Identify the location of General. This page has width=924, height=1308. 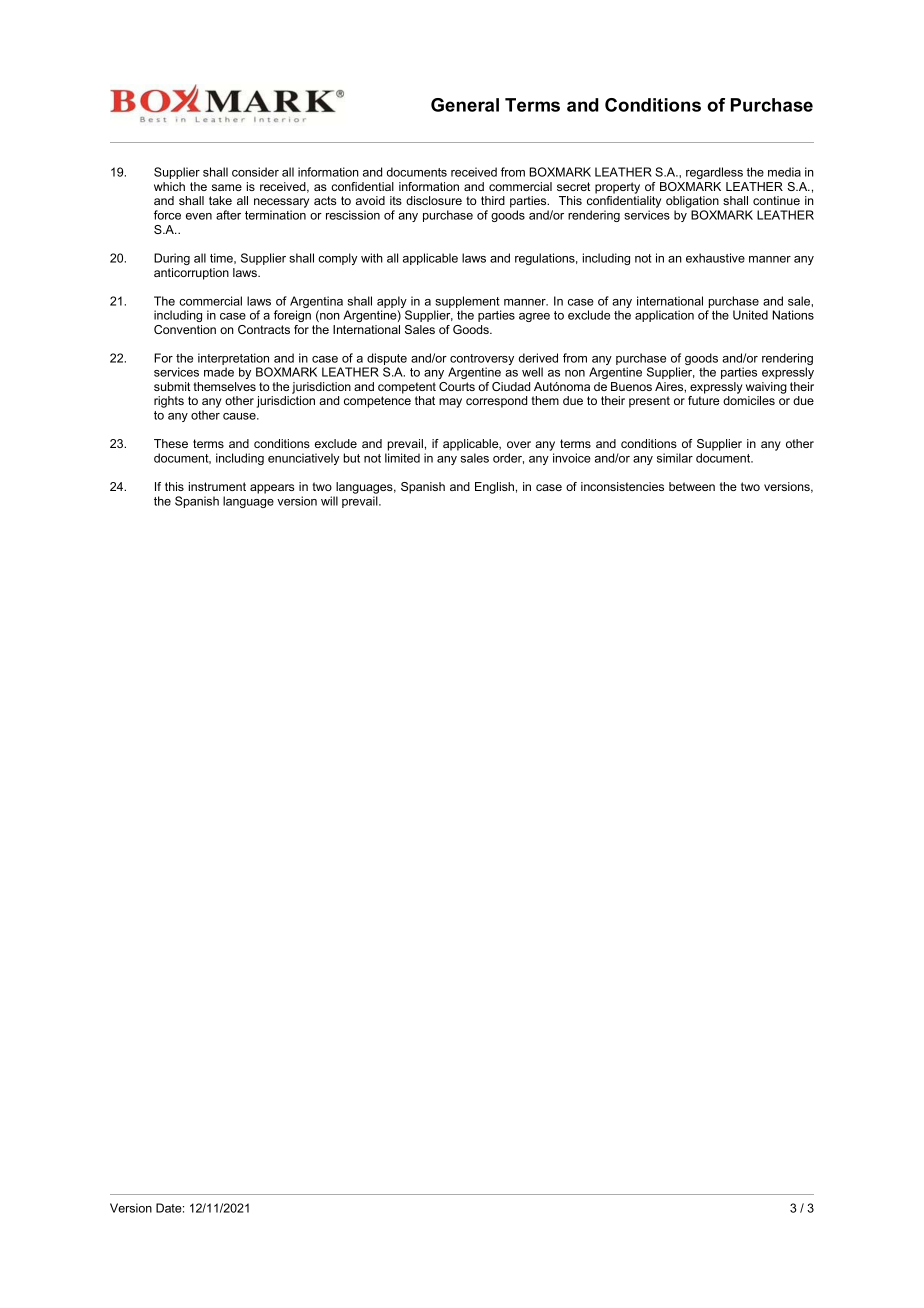
(465, 105).
